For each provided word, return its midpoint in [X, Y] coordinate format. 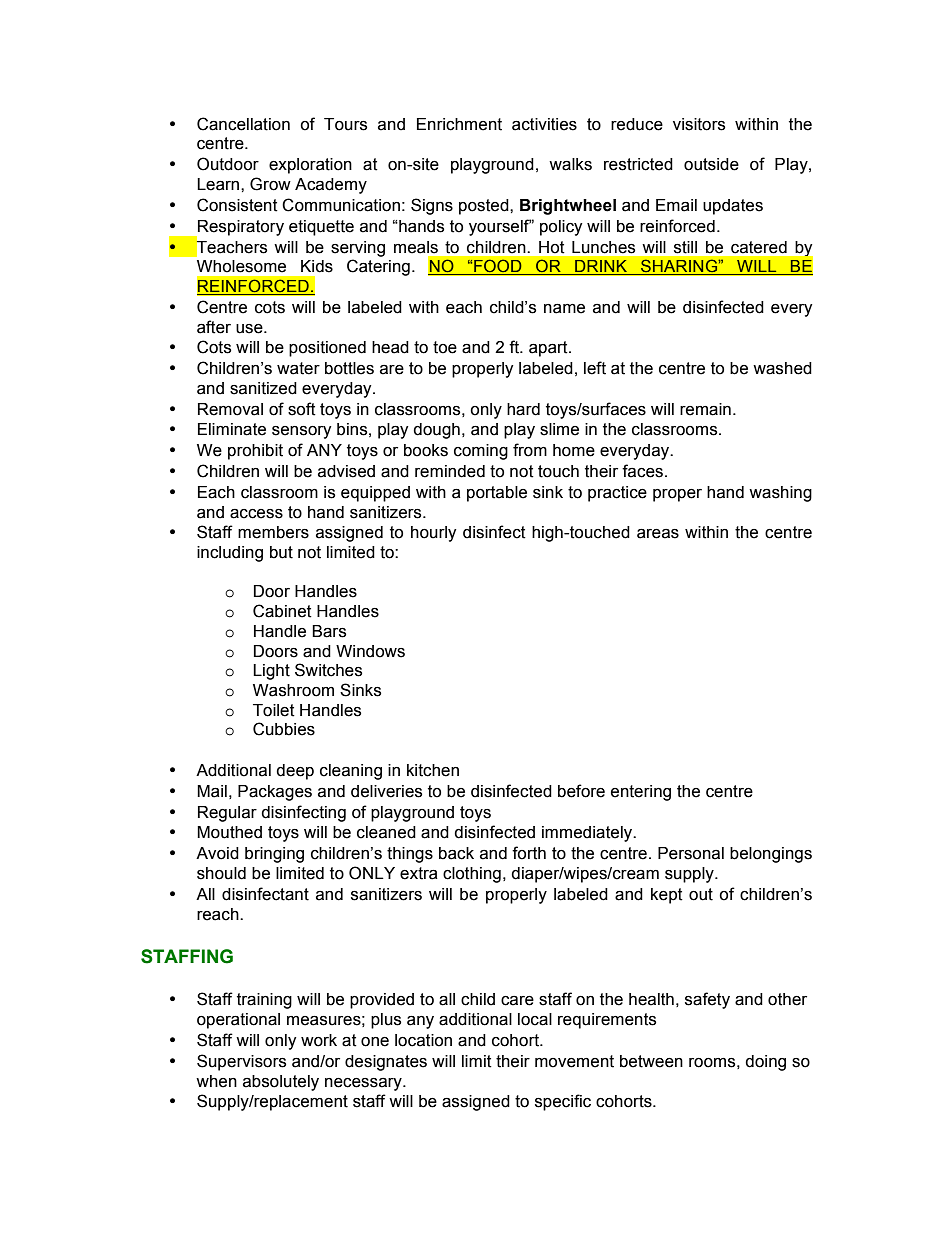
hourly [434, 534]
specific [563, 1102]
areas [658, 533]
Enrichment [459, 124]
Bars [329, 631]
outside [711, 164]
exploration [310, 166]
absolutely [281, 1083]
